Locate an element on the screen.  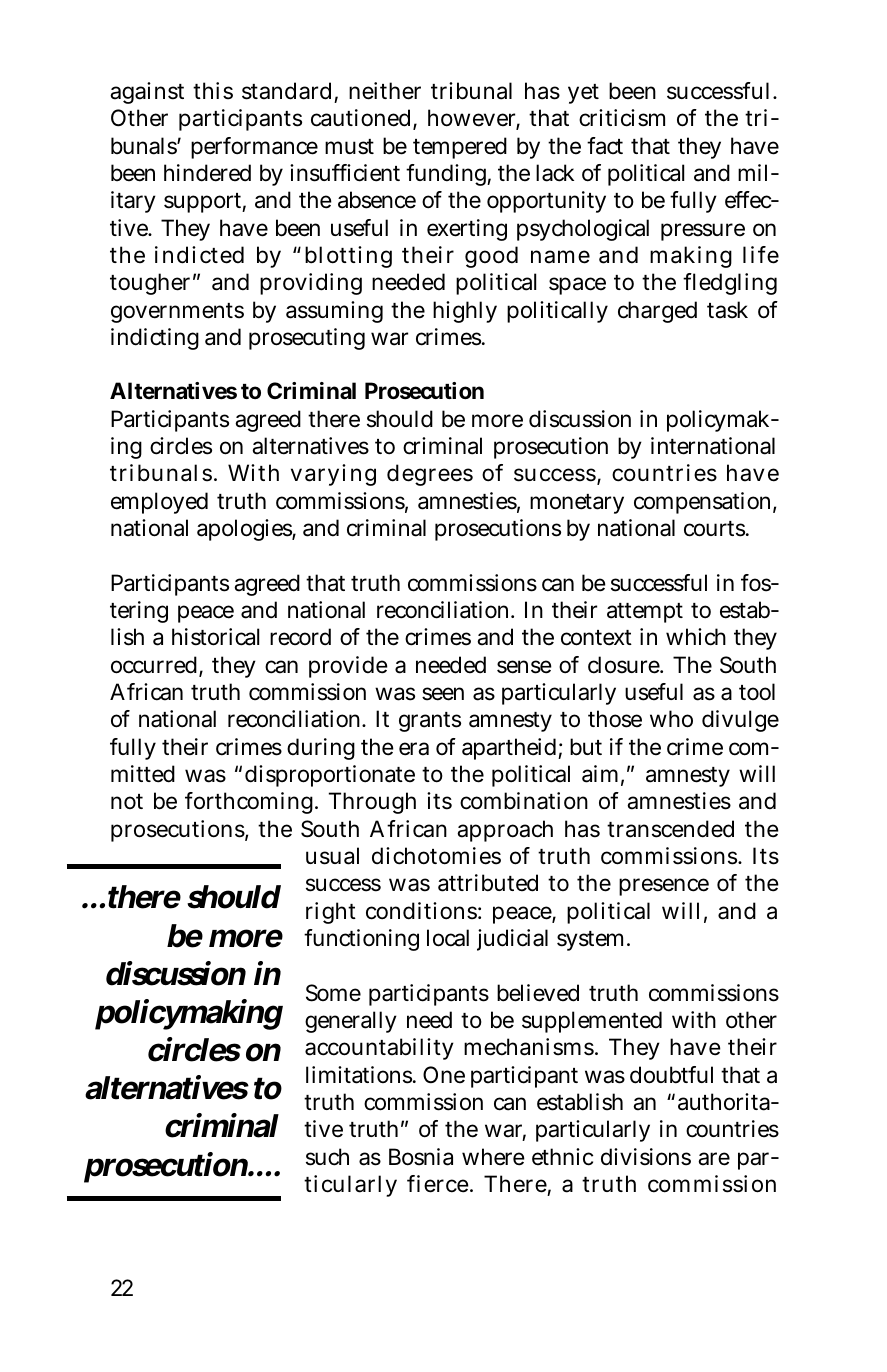
against is located at coordinates (147, 93).
